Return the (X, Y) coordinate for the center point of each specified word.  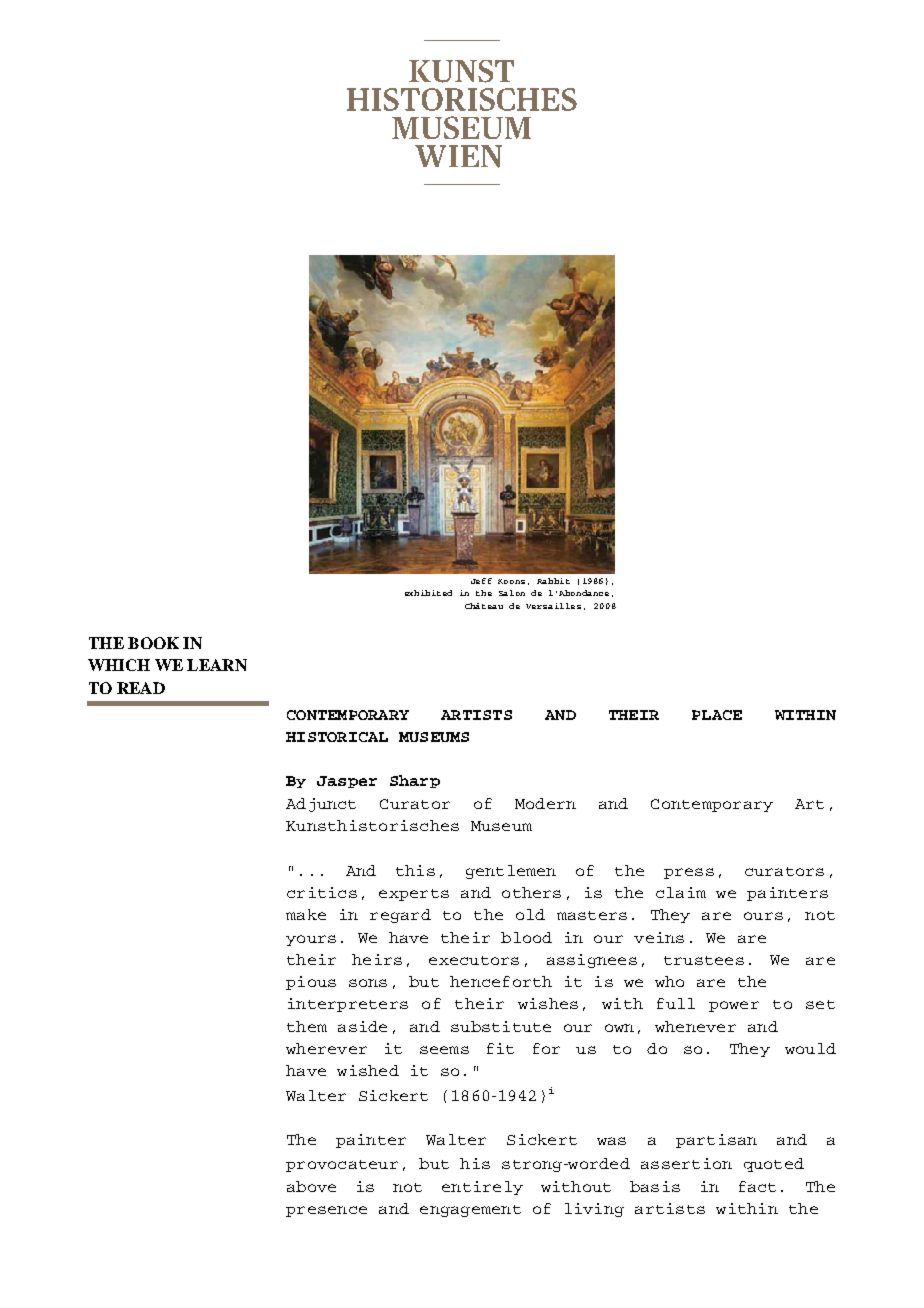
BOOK (153, 643)
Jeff (481, 581)
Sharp (415, 781)
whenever (695, 1026)
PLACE (717, 715)
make (306, 914)
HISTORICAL (337, 737)
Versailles (553, 606)
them (307, 1026)
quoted (774, 1165)
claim (681, 892)
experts (414, 895)
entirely (482, 1188)
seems (444, 1050)
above (311, 1186)
